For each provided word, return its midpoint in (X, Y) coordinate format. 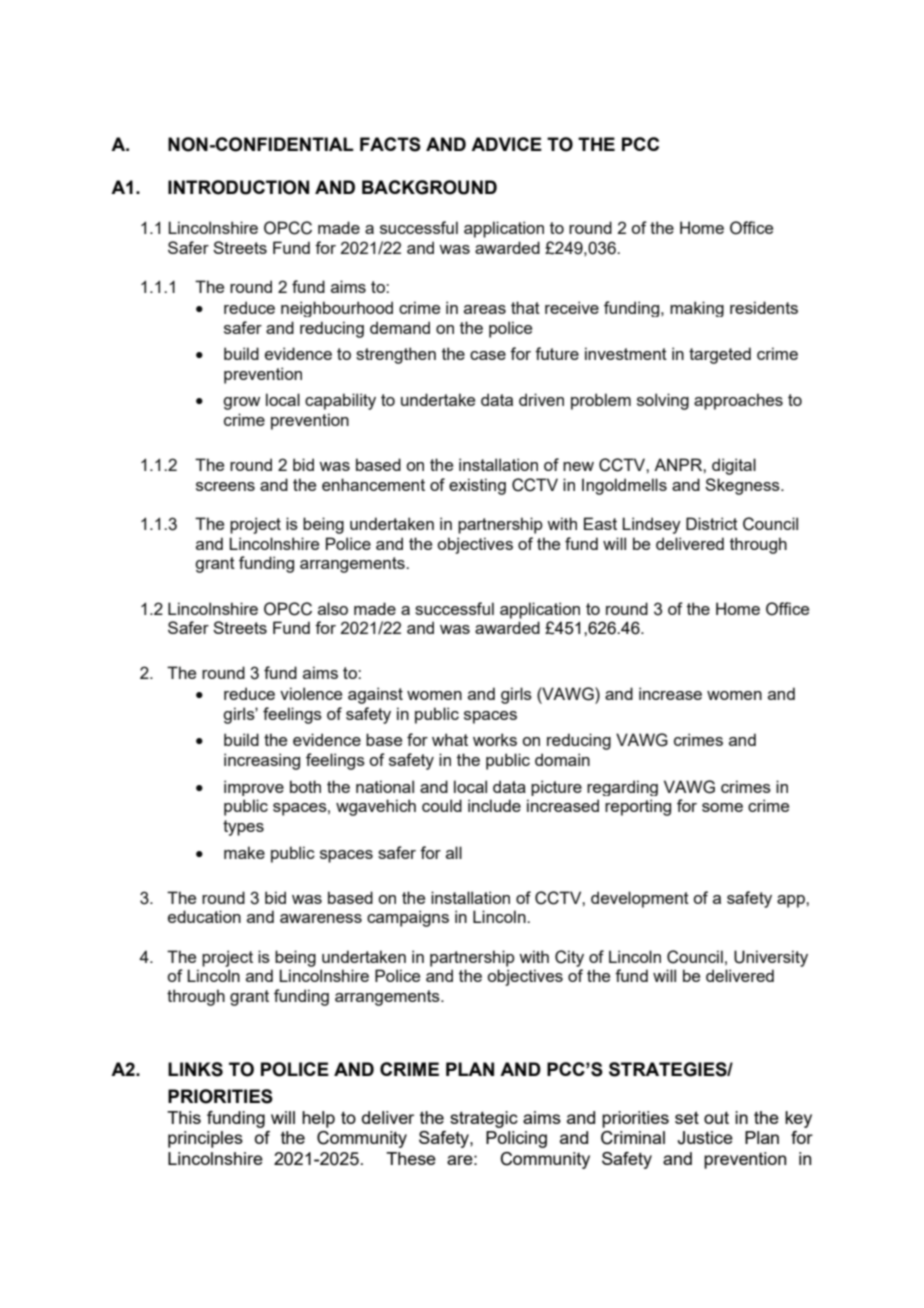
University (771, 958)
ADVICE (506, 144)
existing (477, 486)
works (495, 739)
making (697, 309)
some (722, 807)
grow (241, 403)
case (488, 355)
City (569, 958)
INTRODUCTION (238, 187)
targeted (720, 355)
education (204, 916)
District (712, 523)
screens (225, 486)
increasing (262, 761)
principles (205, 1139)
